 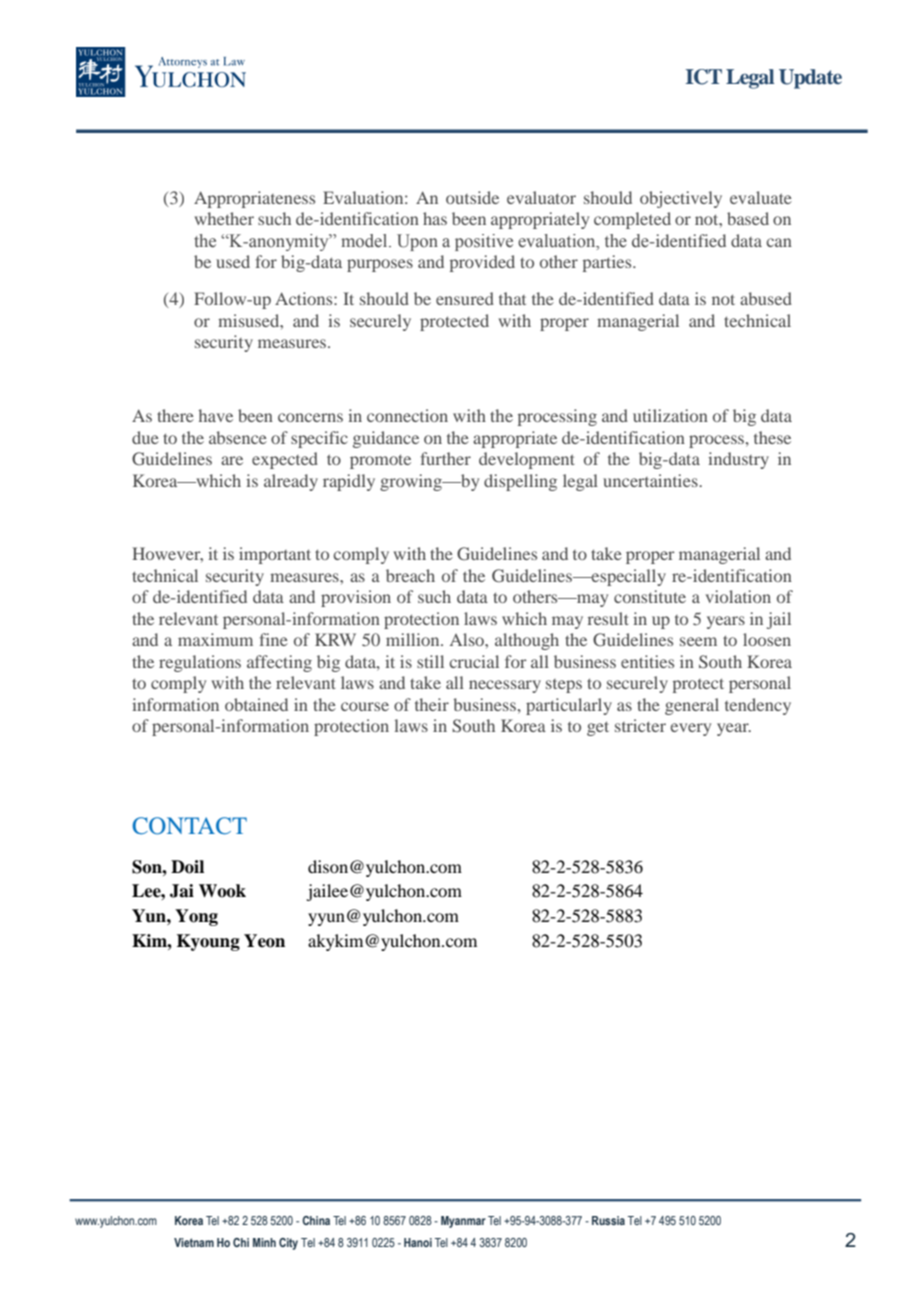 What do you see at coordinates (474, 661) in the screenshot?
I see `crucial` at bounding box center [474, 661].
